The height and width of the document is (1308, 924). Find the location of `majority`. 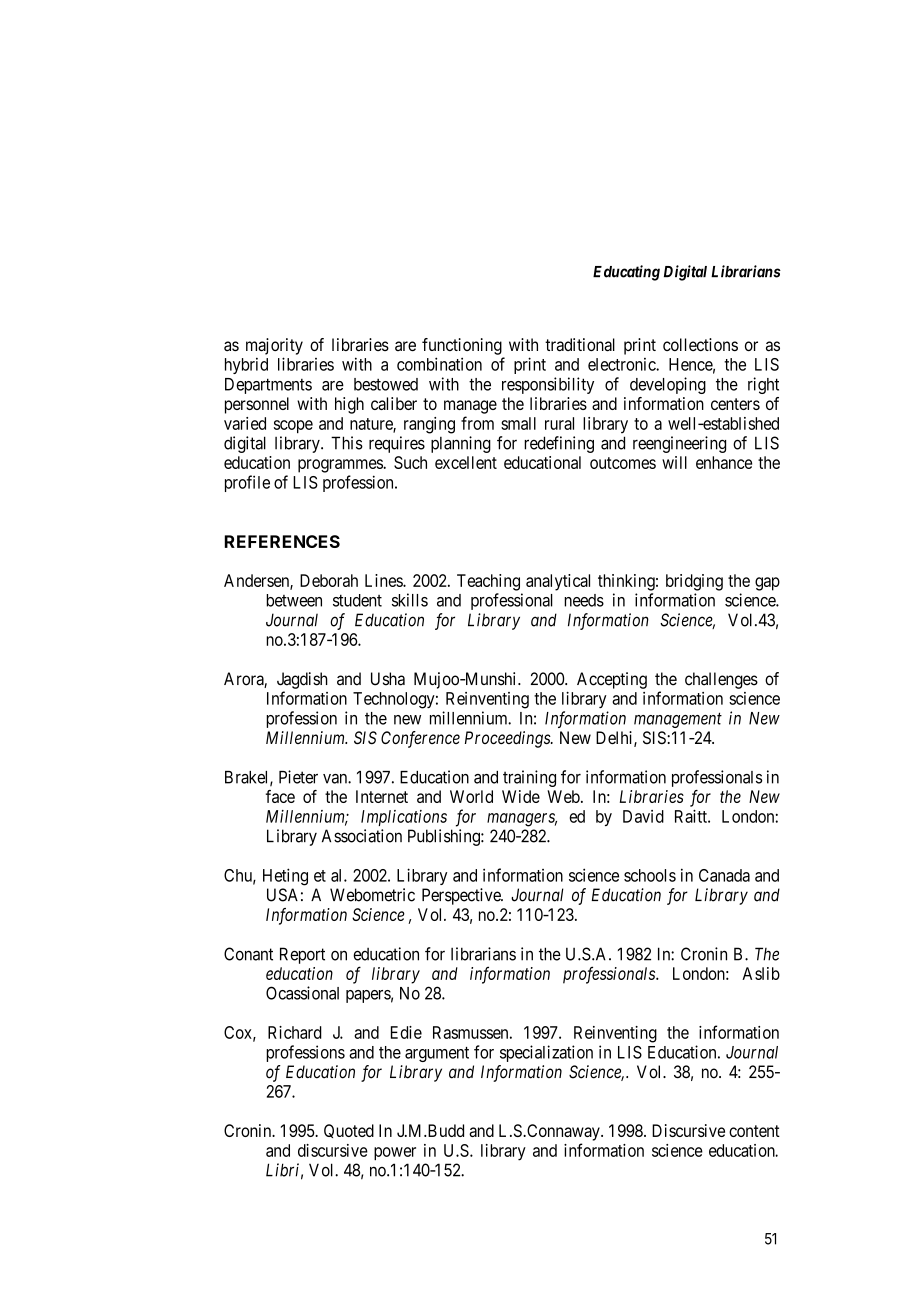

majority is located at coordinates (274, 346).
